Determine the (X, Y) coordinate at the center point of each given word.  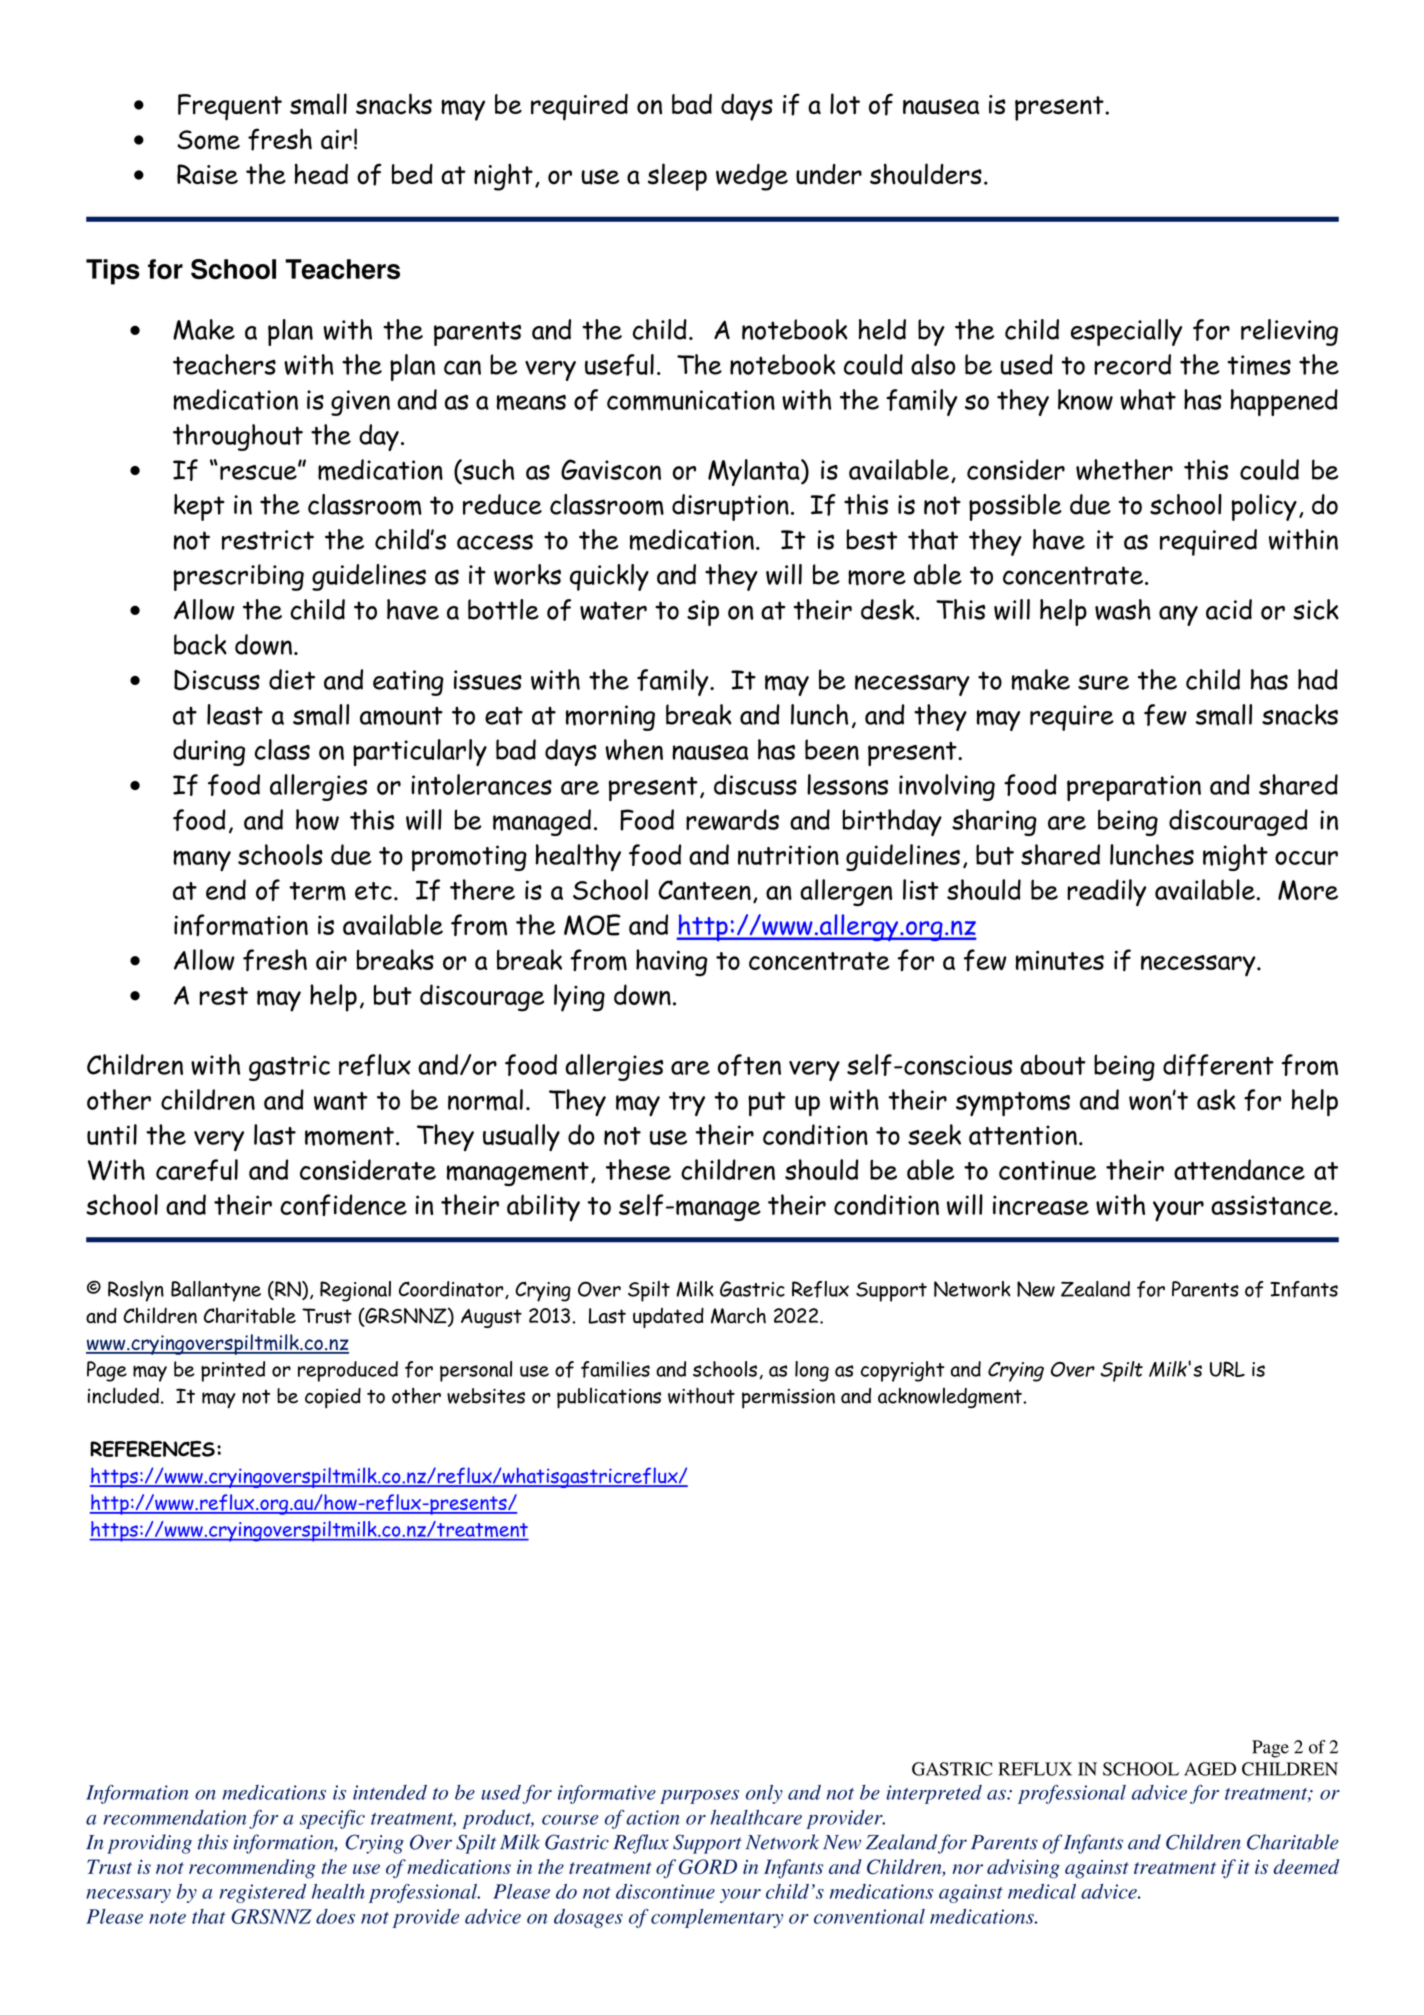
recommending (252, 1869)
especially (1126, 332)
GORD (708, 1867)
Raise (207, 174)
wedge (752, 177)
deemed (1306, 1866)
